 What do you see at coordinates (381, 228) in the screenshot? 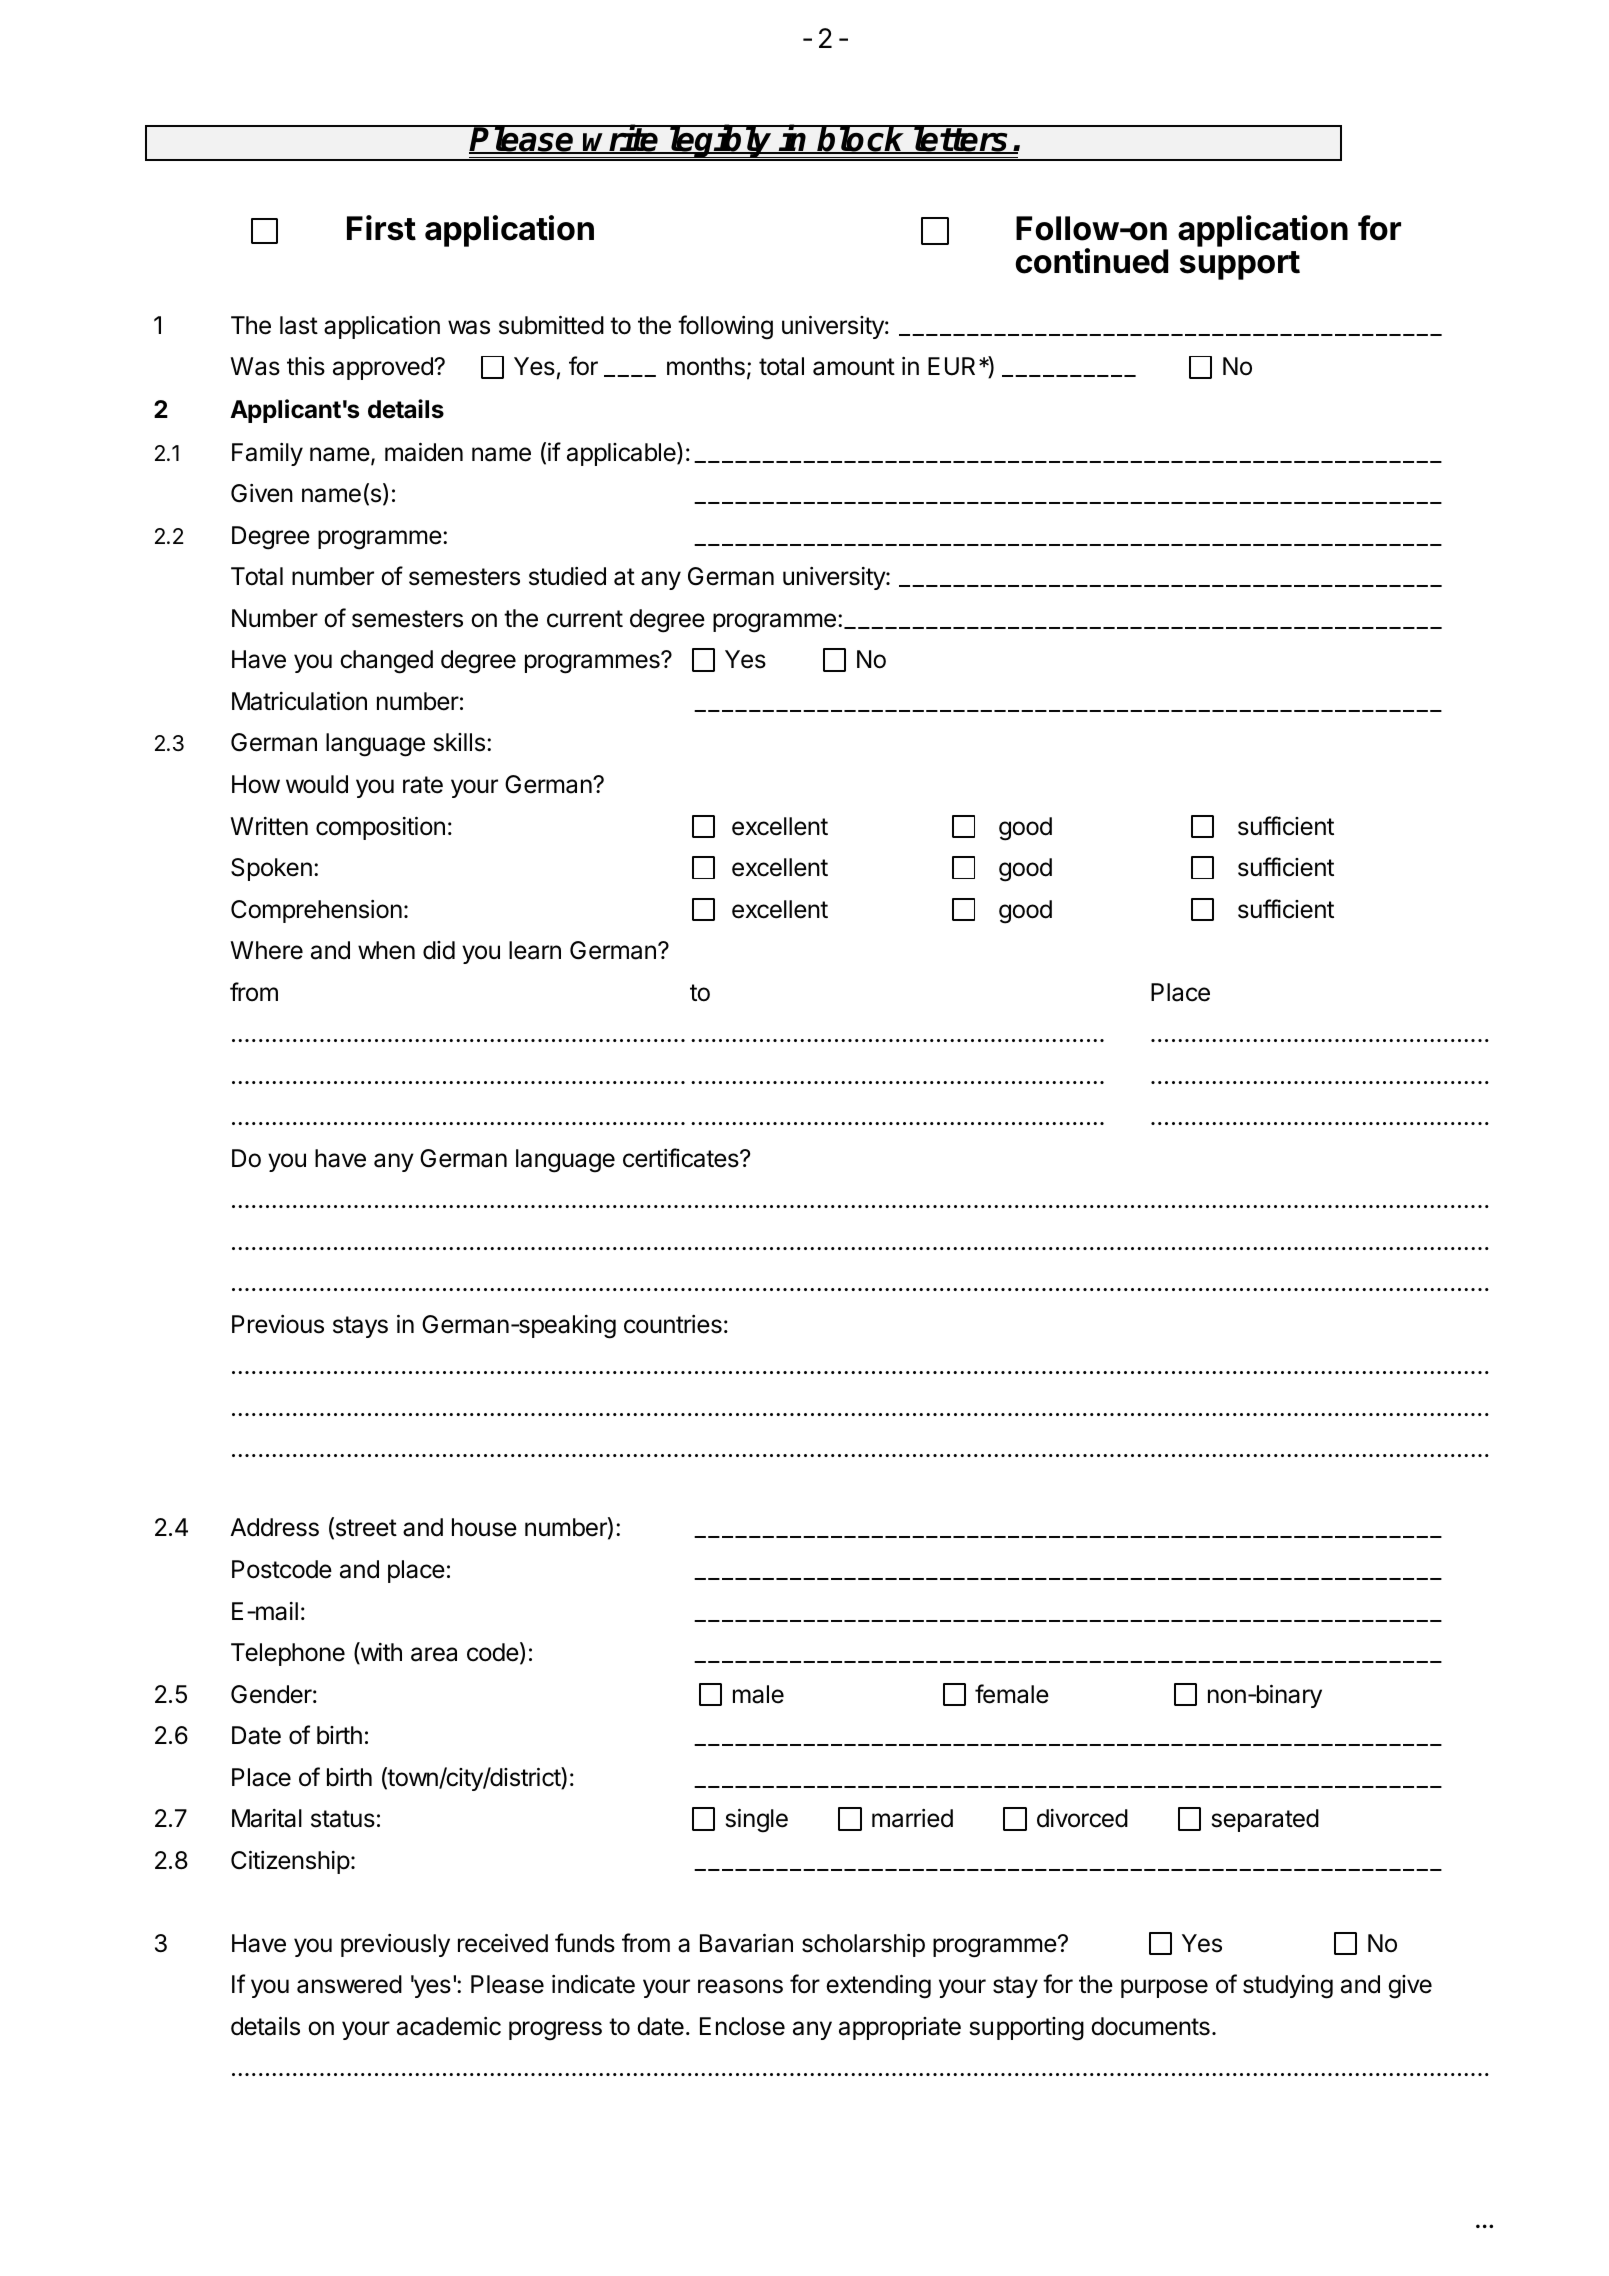
I see `First` at bounding box center [381, 228].
